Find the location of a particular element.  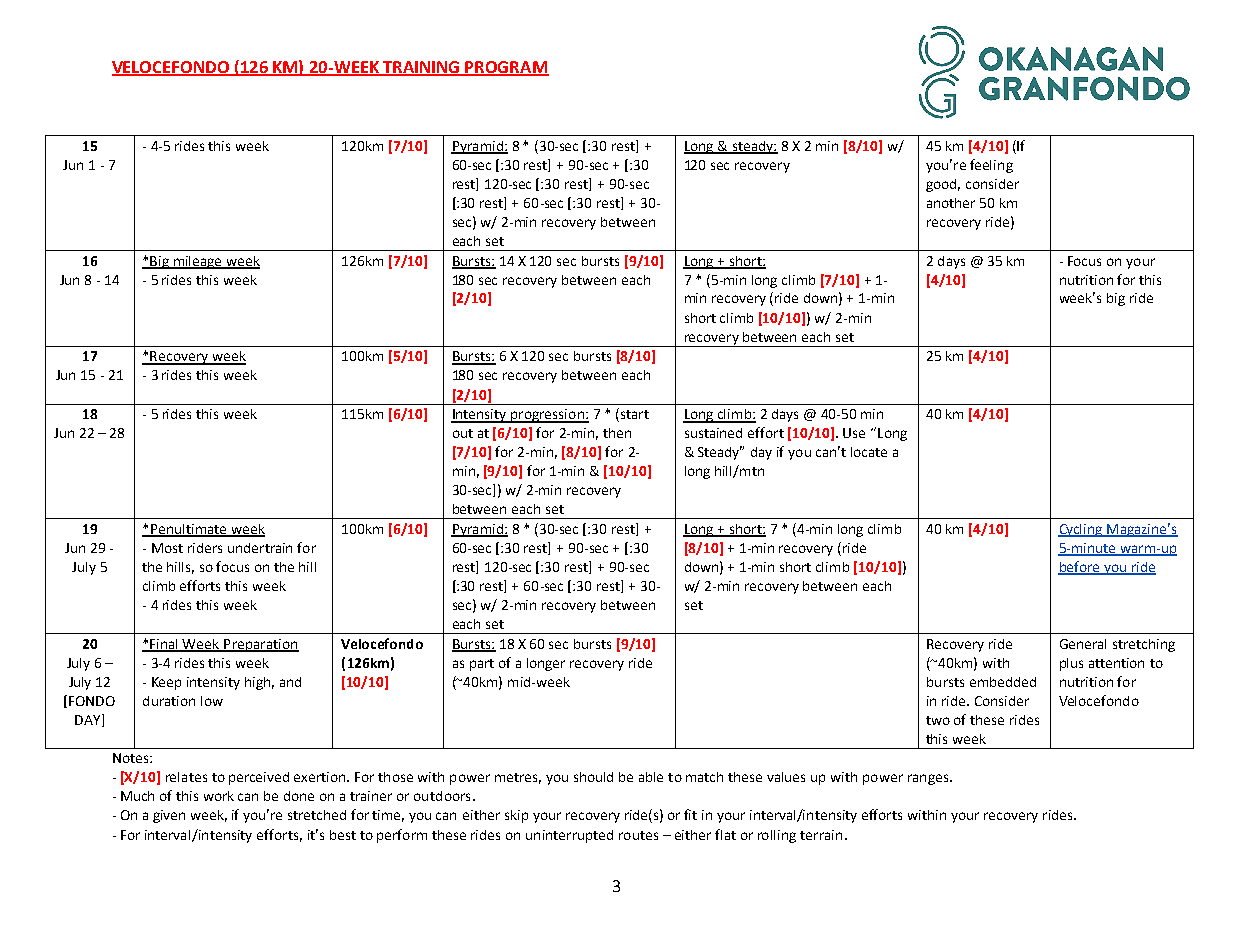

part is located at coordinates (482, 665).
